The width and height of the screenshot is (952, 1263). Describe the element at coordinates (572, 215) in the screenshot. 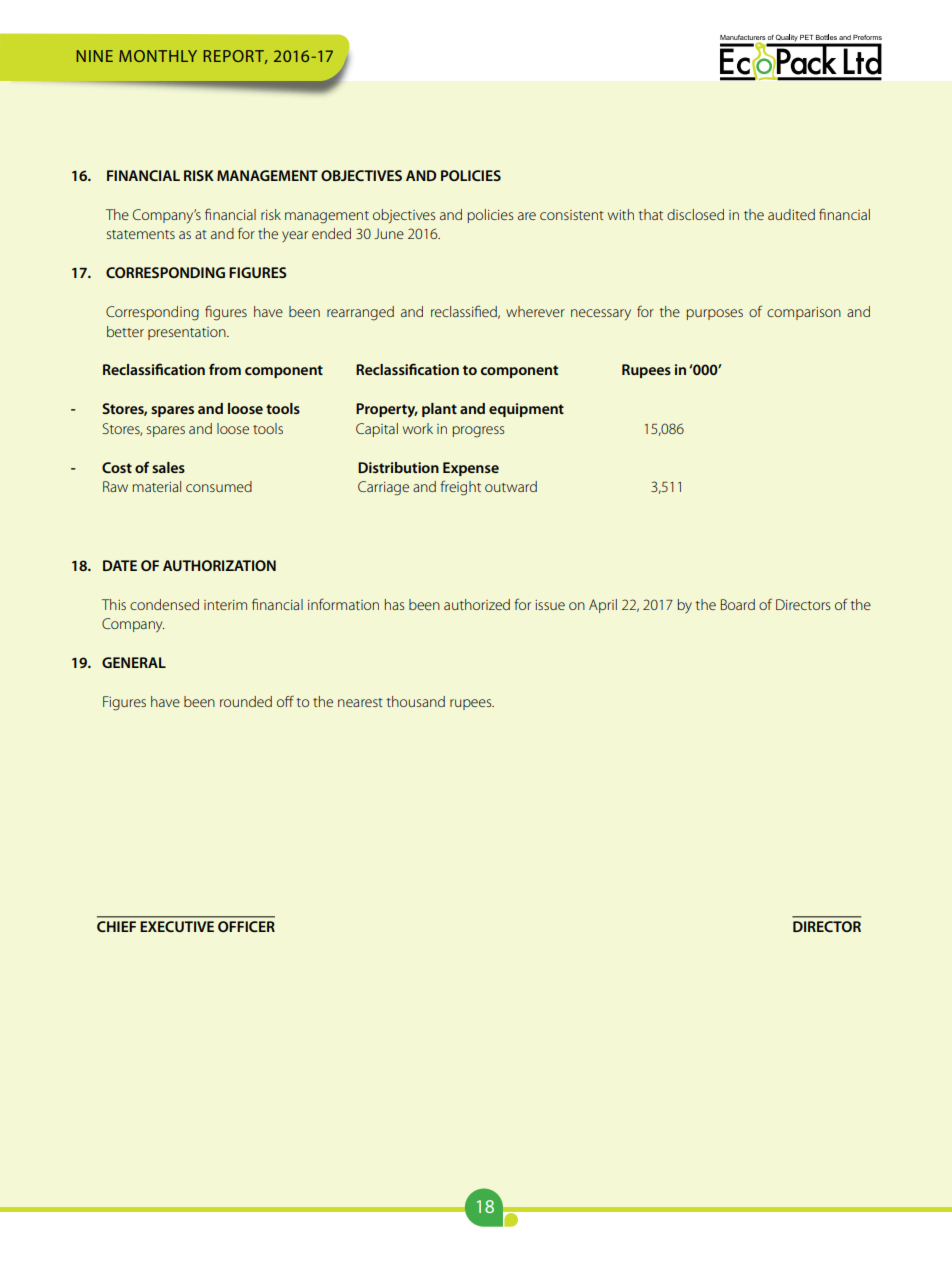

I see `consistent` at that location.
